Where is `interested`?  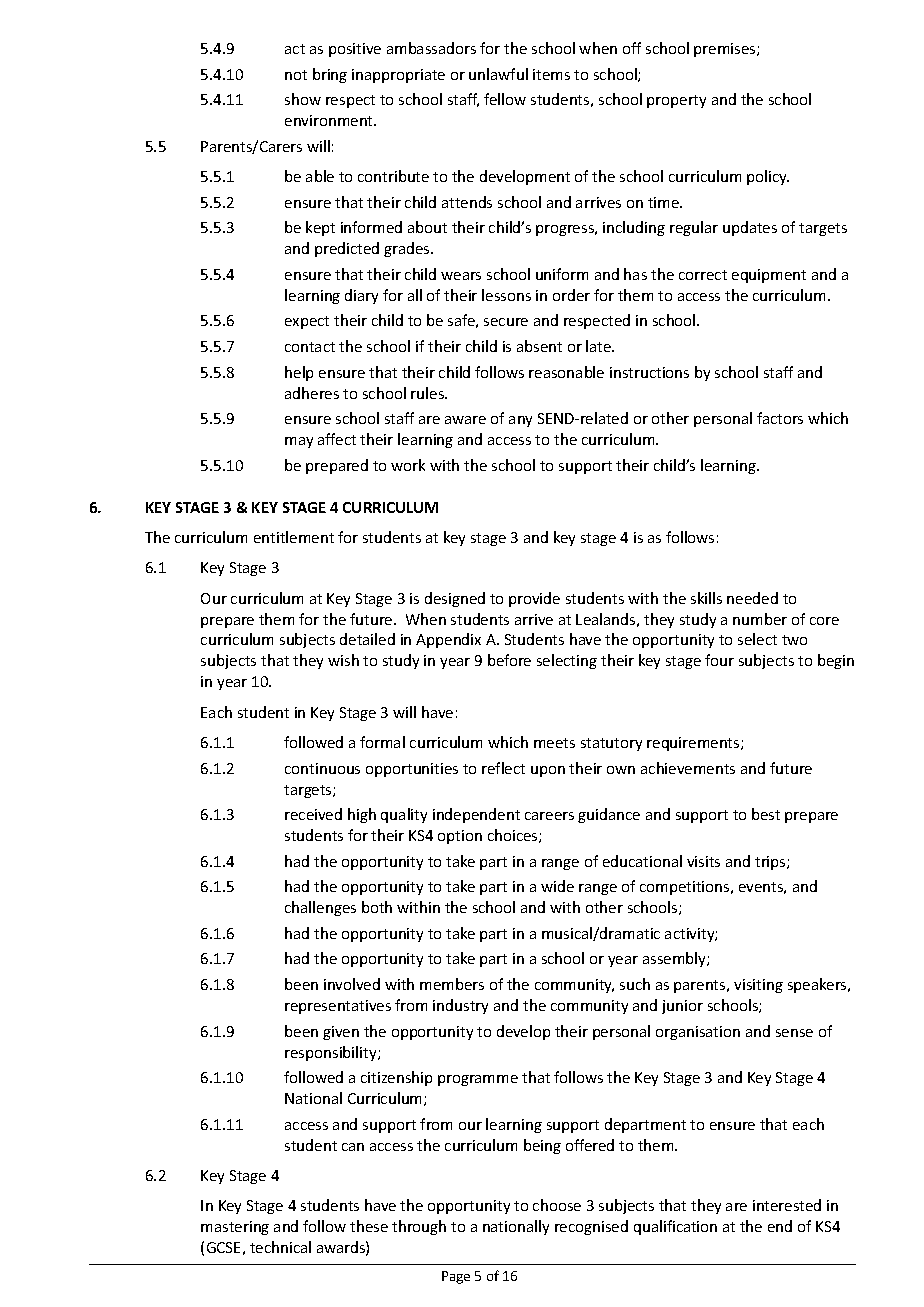 interested is located at coordinates (787, 1205).
